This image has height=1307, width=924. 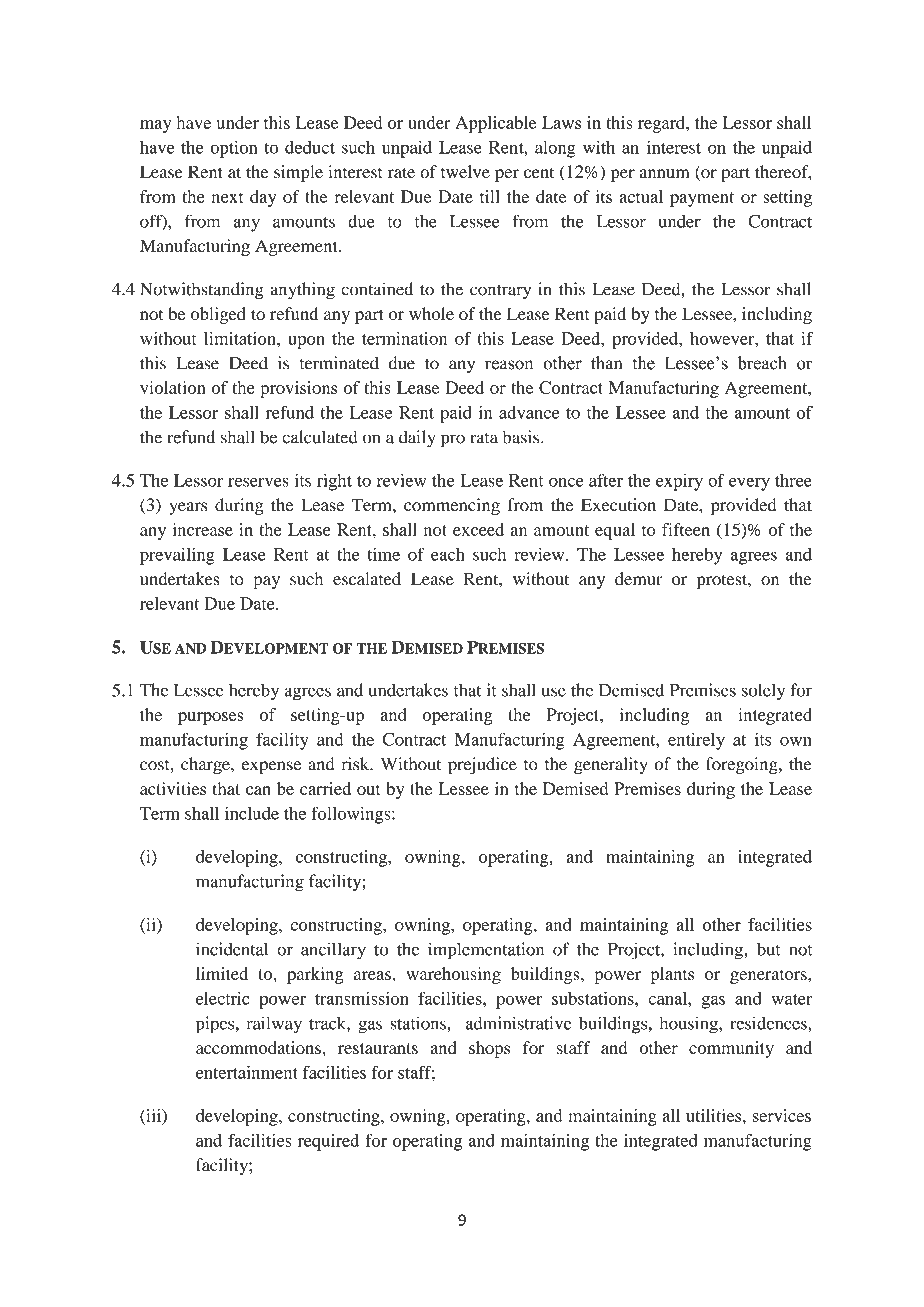 I want to click on option, so click(x=234, y=149).
